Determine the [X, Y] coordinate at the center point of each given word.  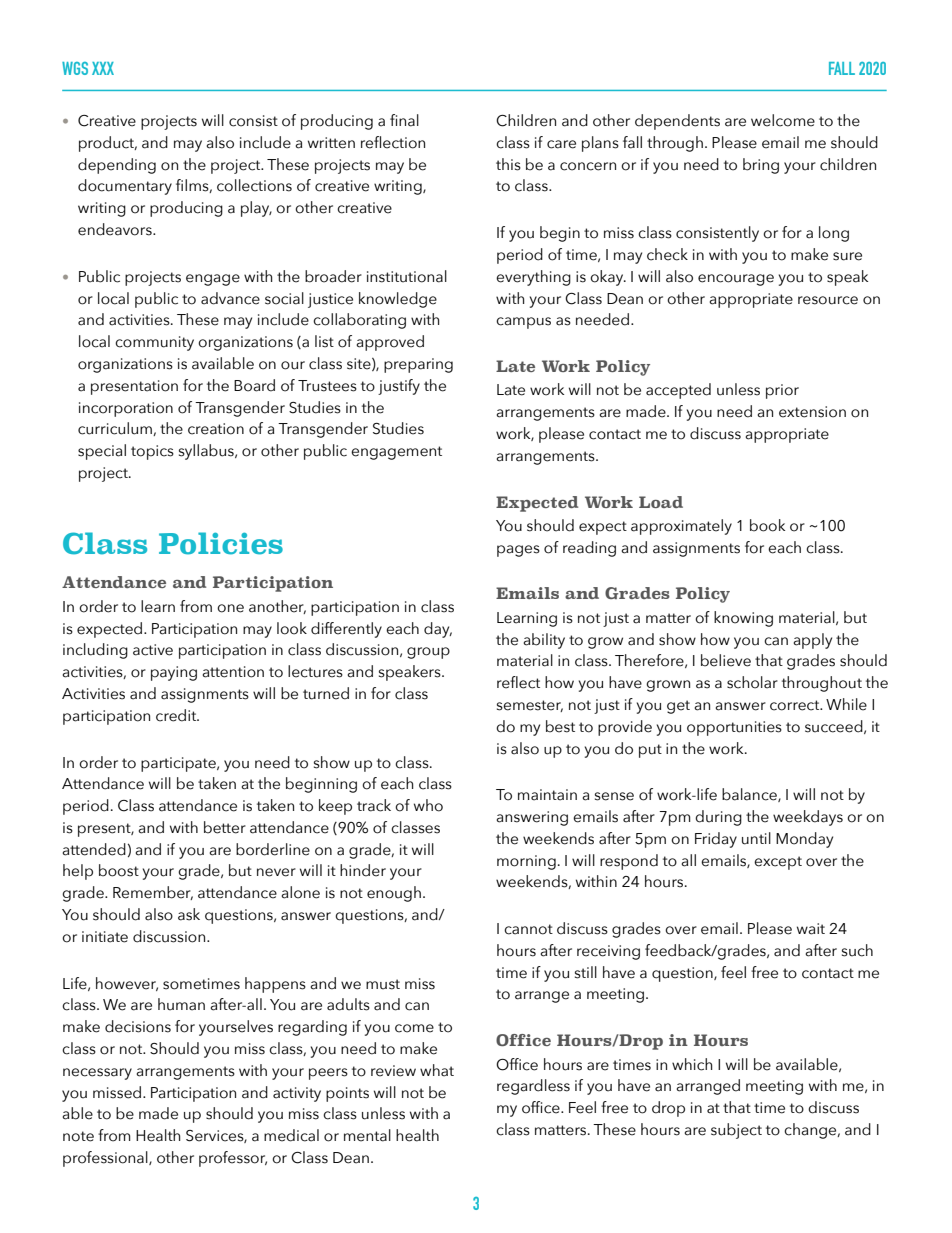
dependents [677, 122]
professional [106, 1159]
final [404, 120]
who [428, 805]
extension [812, 412]
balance [750, 795]
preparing [418, 365]
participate [179, 764]
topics [152, 452]
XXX [103, 68]
